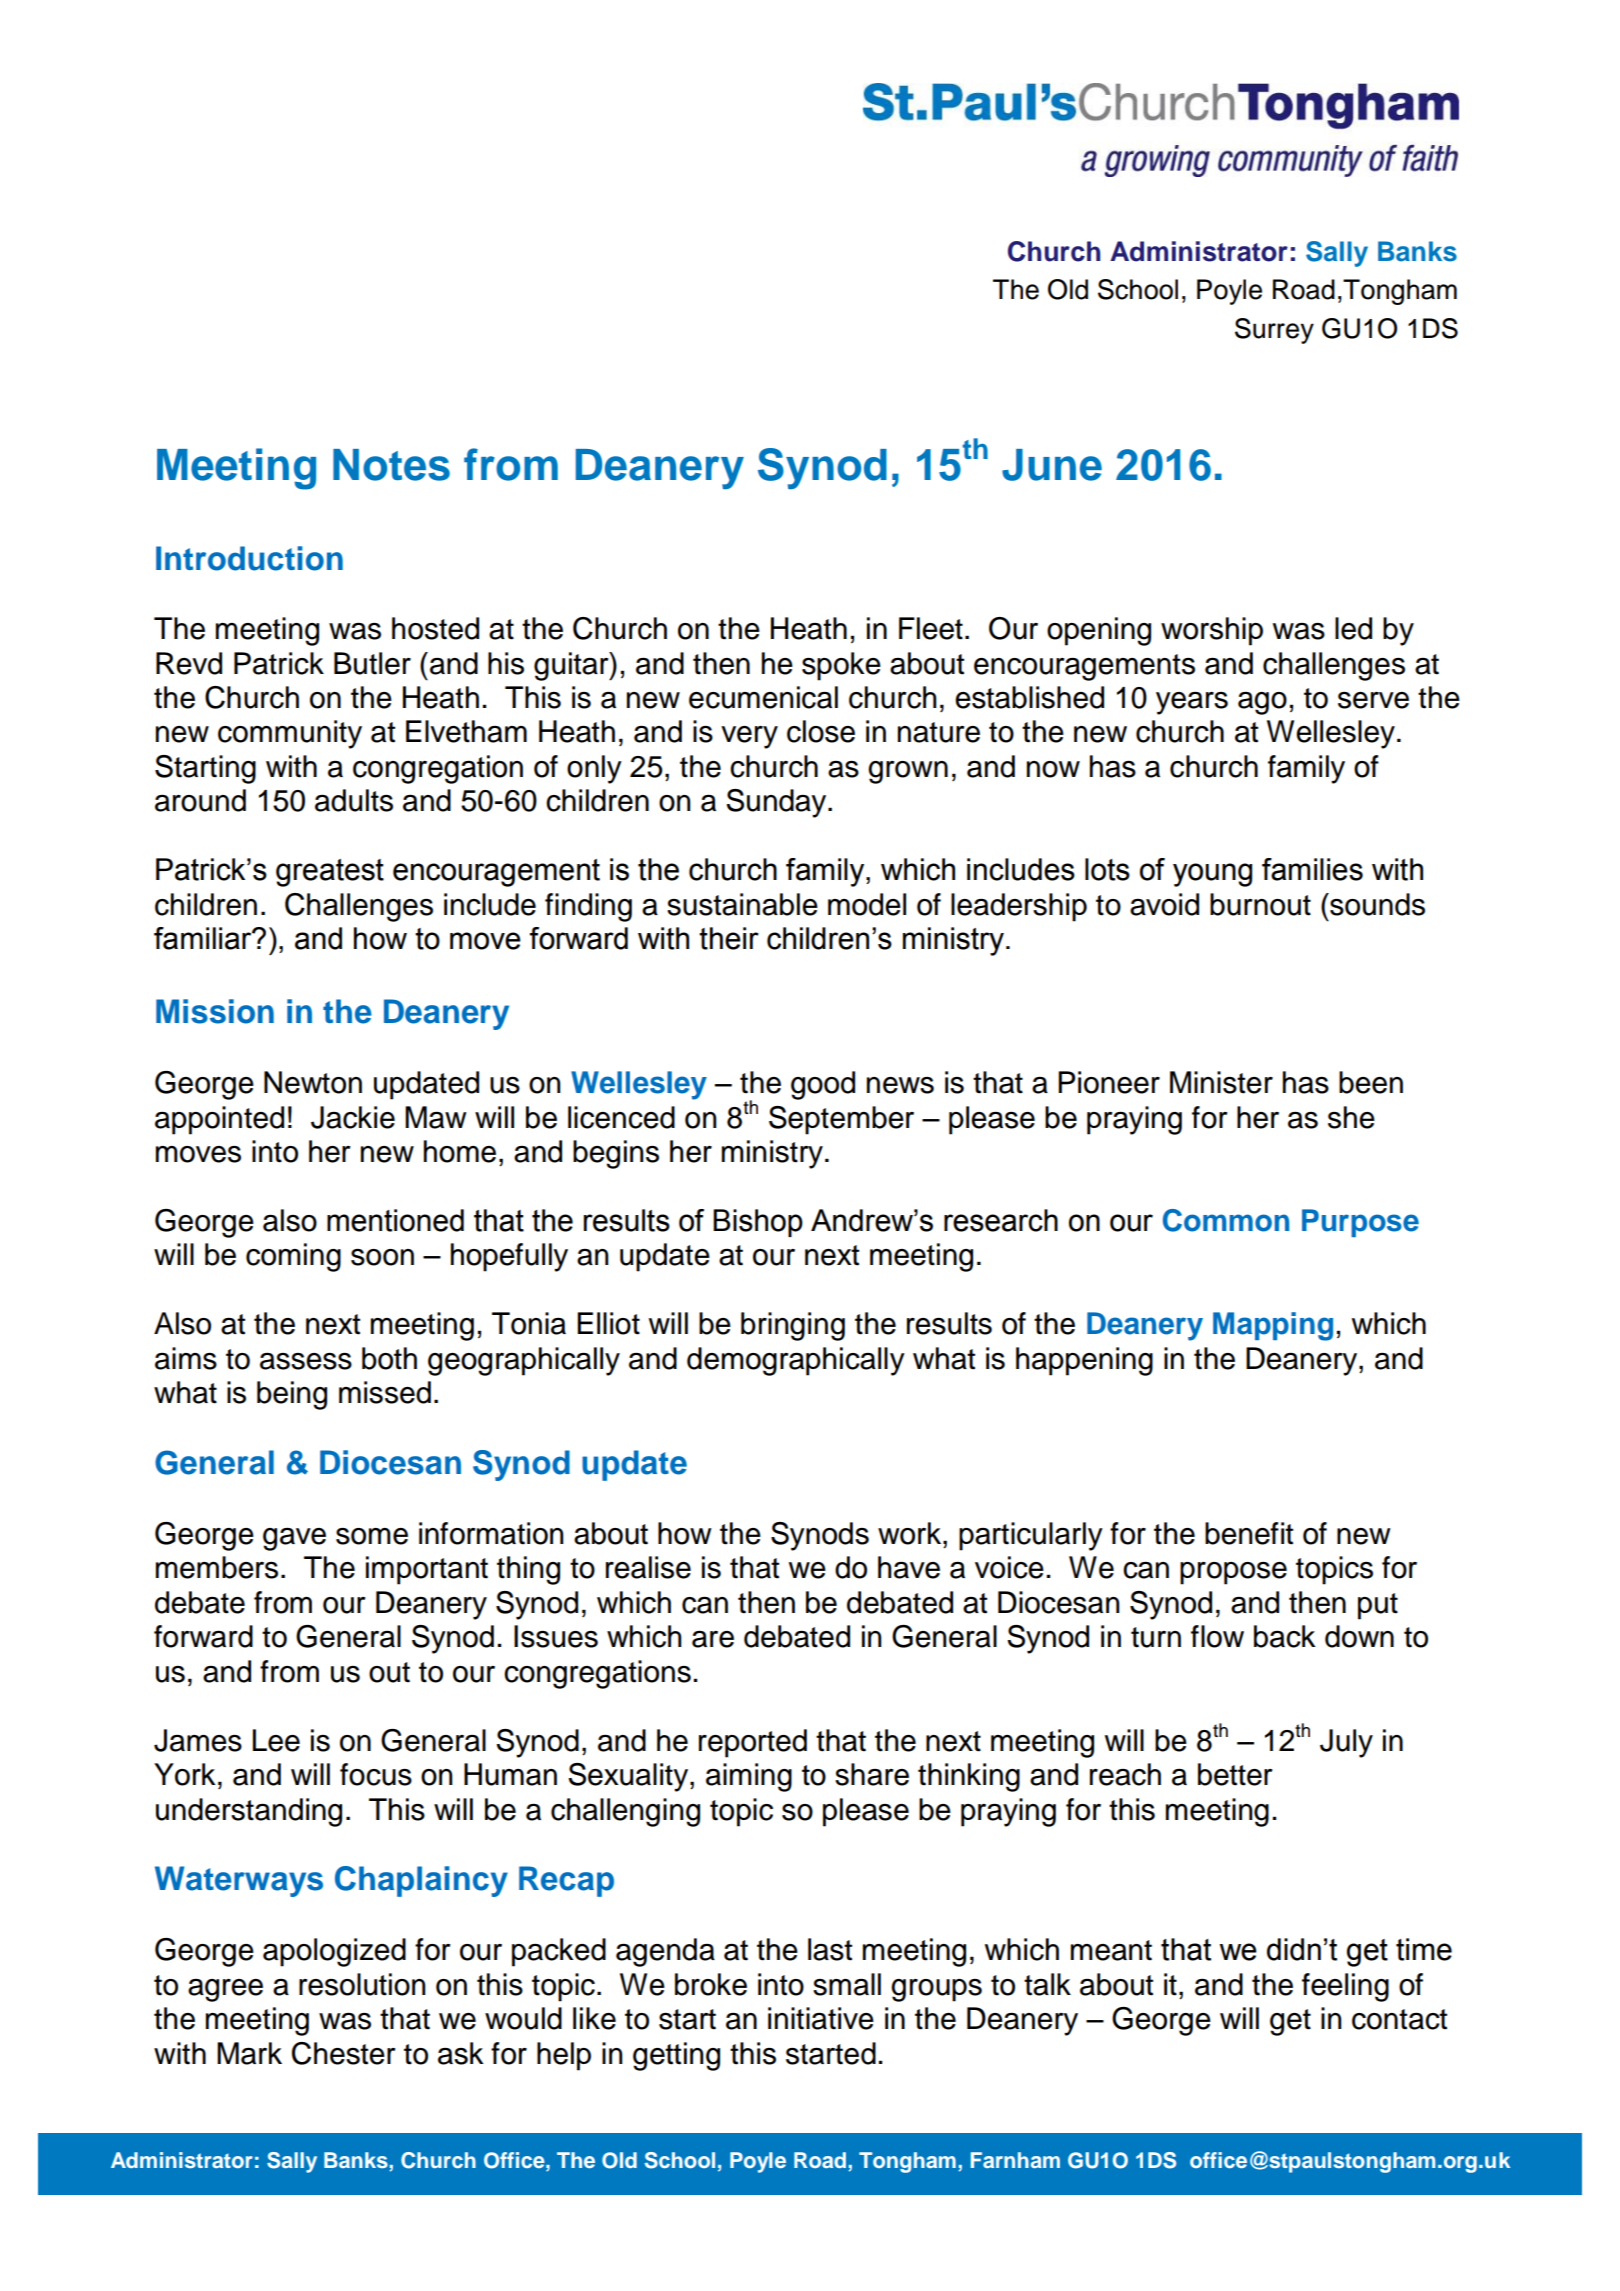 Image resolution: width=1620 pixels, height=2291 pixels. Describe the element at coordinates (362, 1984) in the screenshot. I see `resolution` at that location.
